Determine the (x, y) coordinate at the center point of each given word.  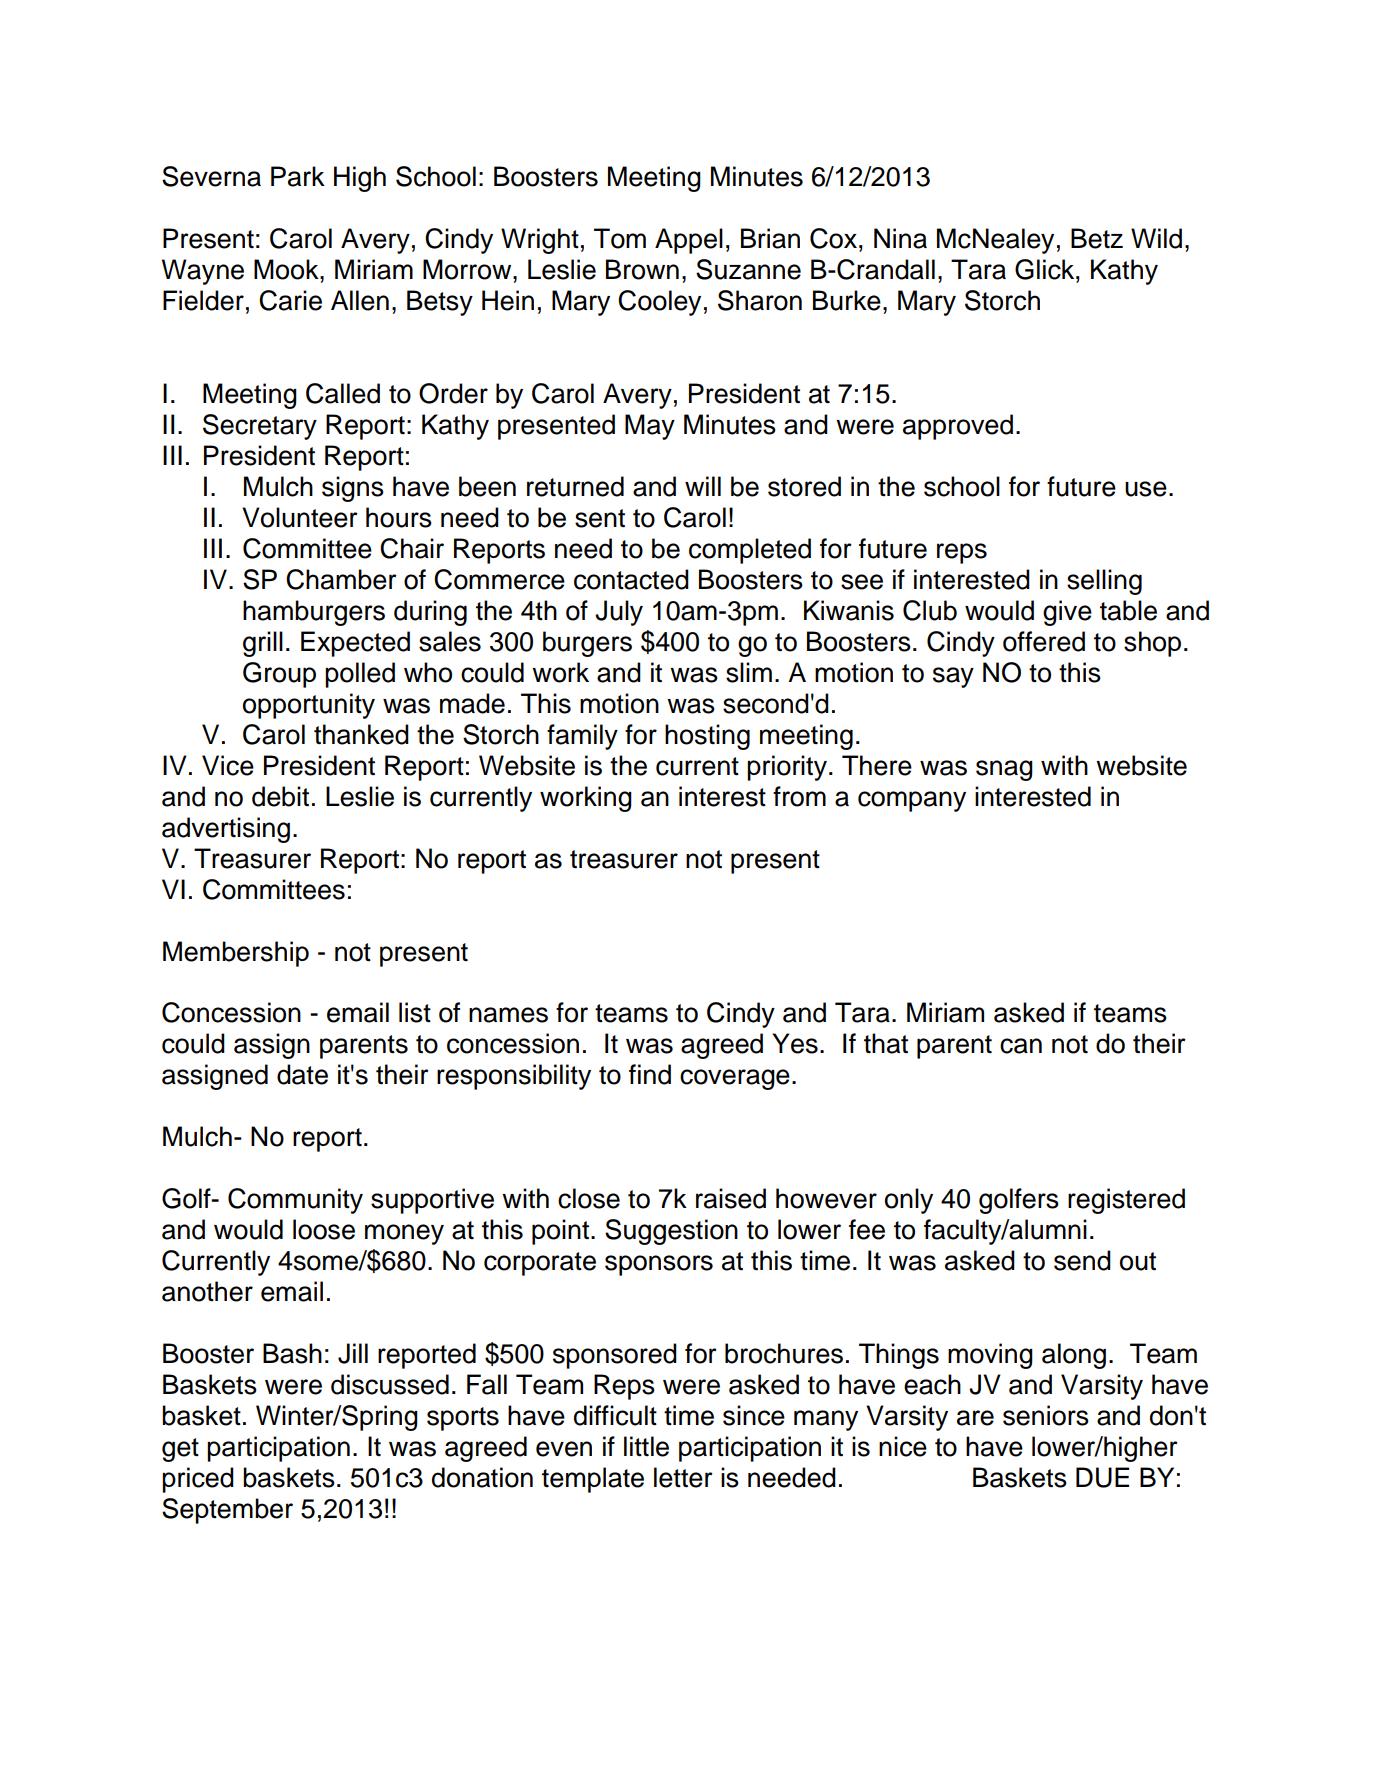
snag (1004, 770)
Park (298, 176)
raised (731, 1198)
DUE (1102, 1477)
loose (324, 1229)
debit (280, 796)
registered (1126, 1201)
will (703, 486)
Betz (1097, 238)
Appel (689, 241)
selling (1104, 582)
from (799, 796)
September (227, 1511)
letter (683, 1477)
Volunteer (300, 517)
